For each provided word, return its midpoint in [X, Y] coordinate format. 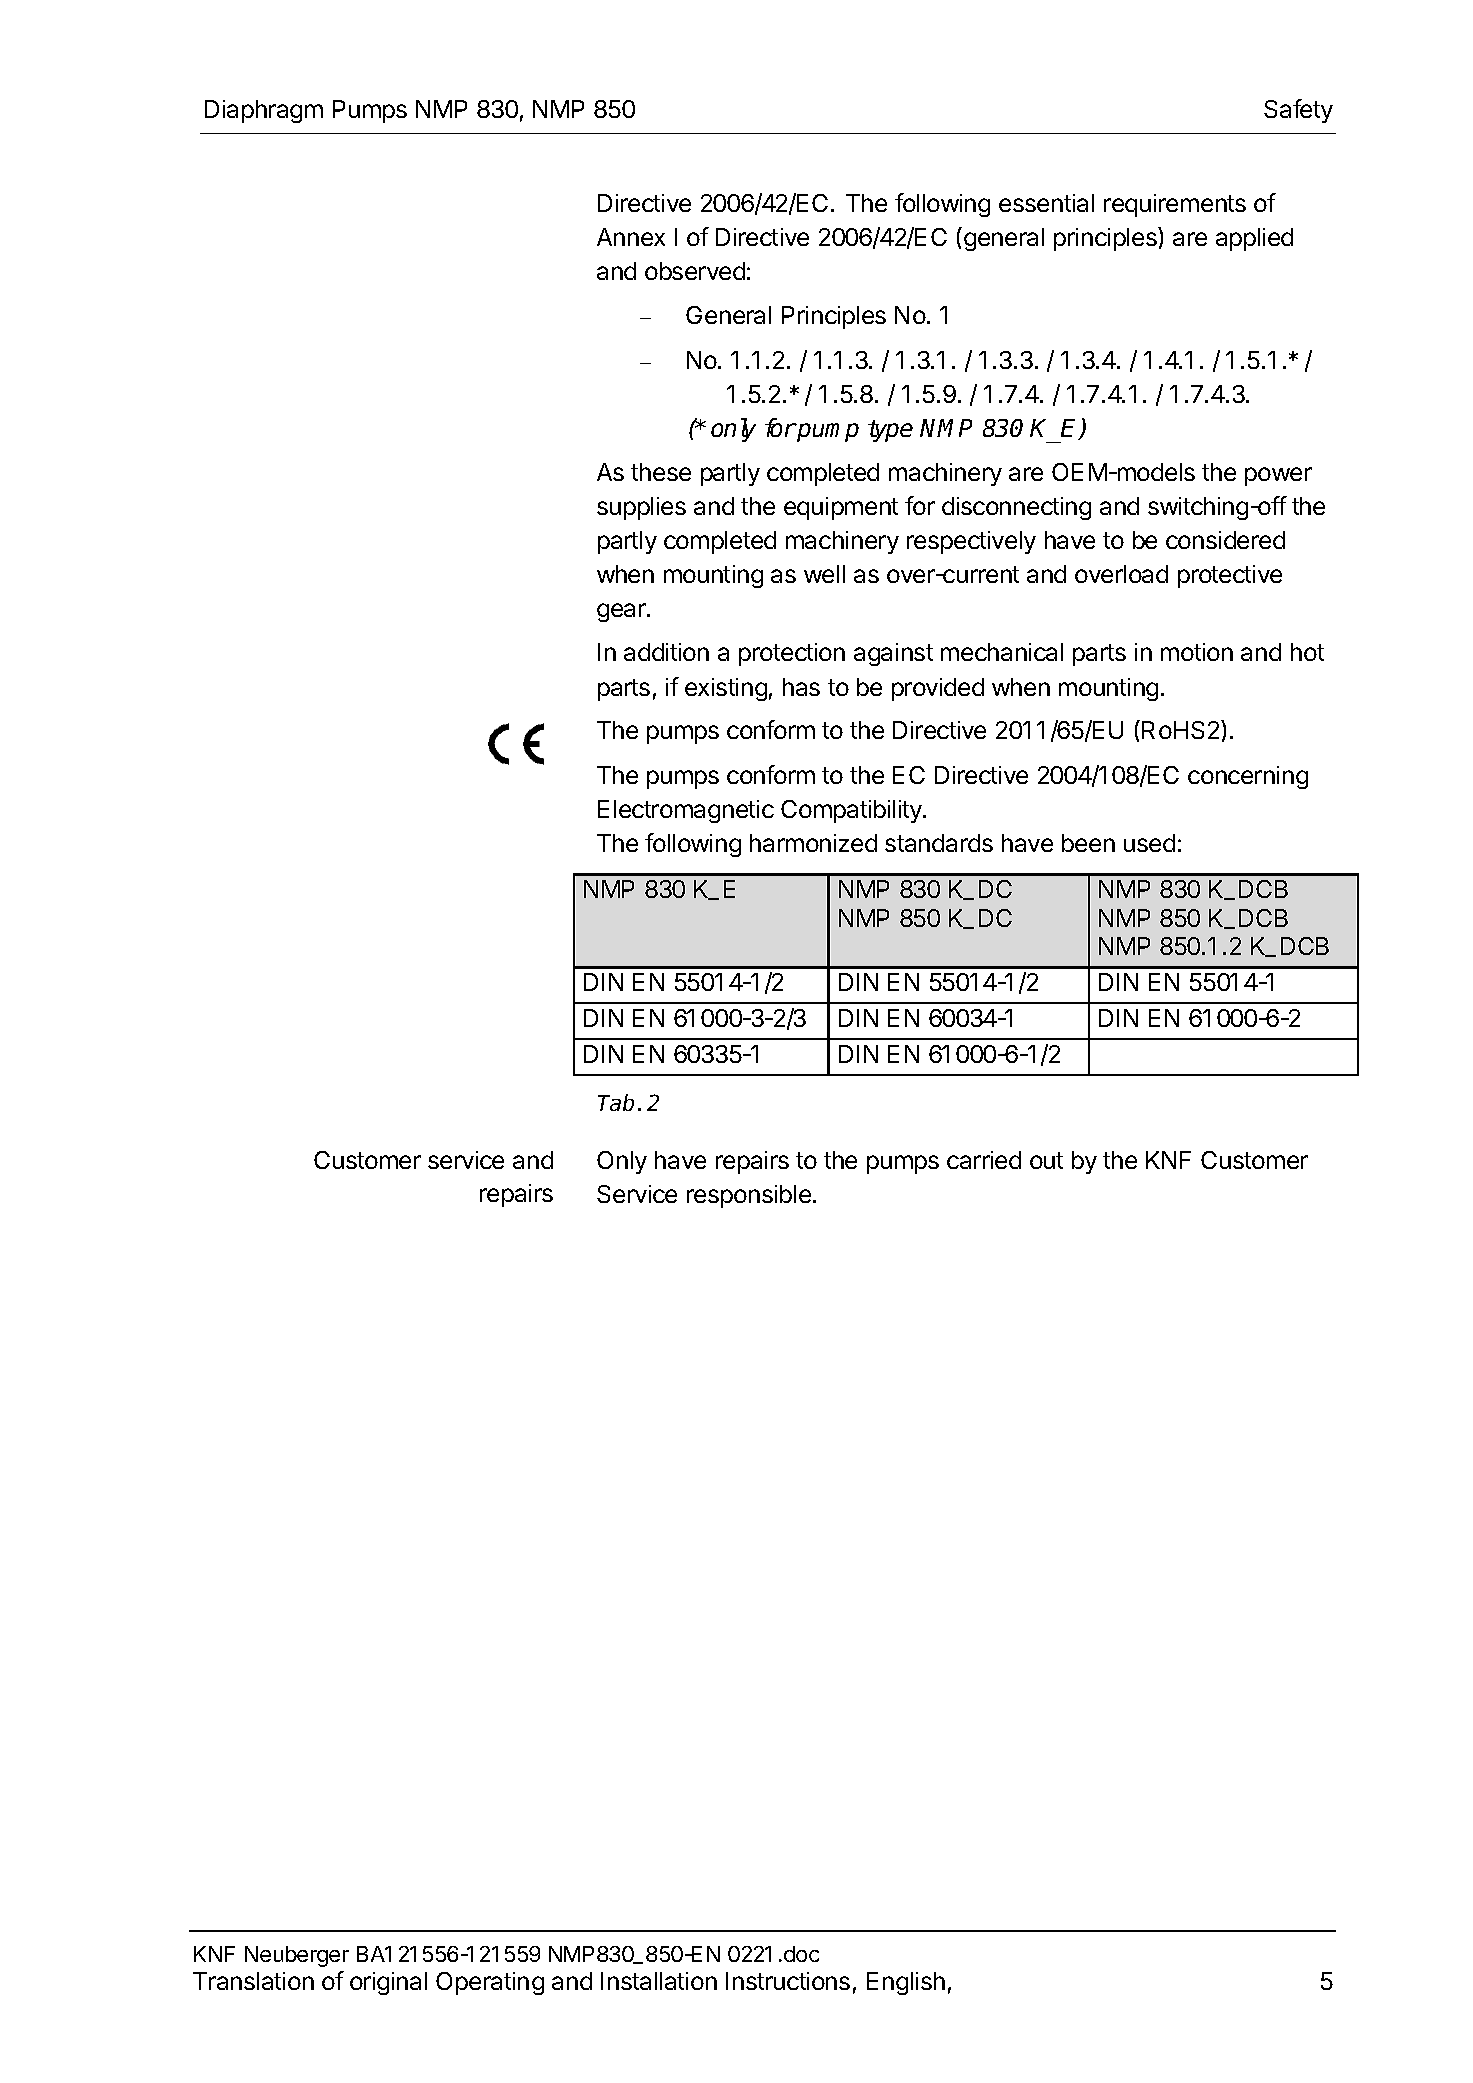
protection [792, 654]
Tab [616, 1102]
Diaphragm [264, 111]
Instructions [788, 1981]
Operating [490, 1983]
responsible [749, 1196]
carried [984, 1160]
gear [622, 612]
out [1046, 1160]
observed [695, 271]
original [388, 1983]
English [906, 1983]
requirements [1175, 205]
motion [1197, 652]
